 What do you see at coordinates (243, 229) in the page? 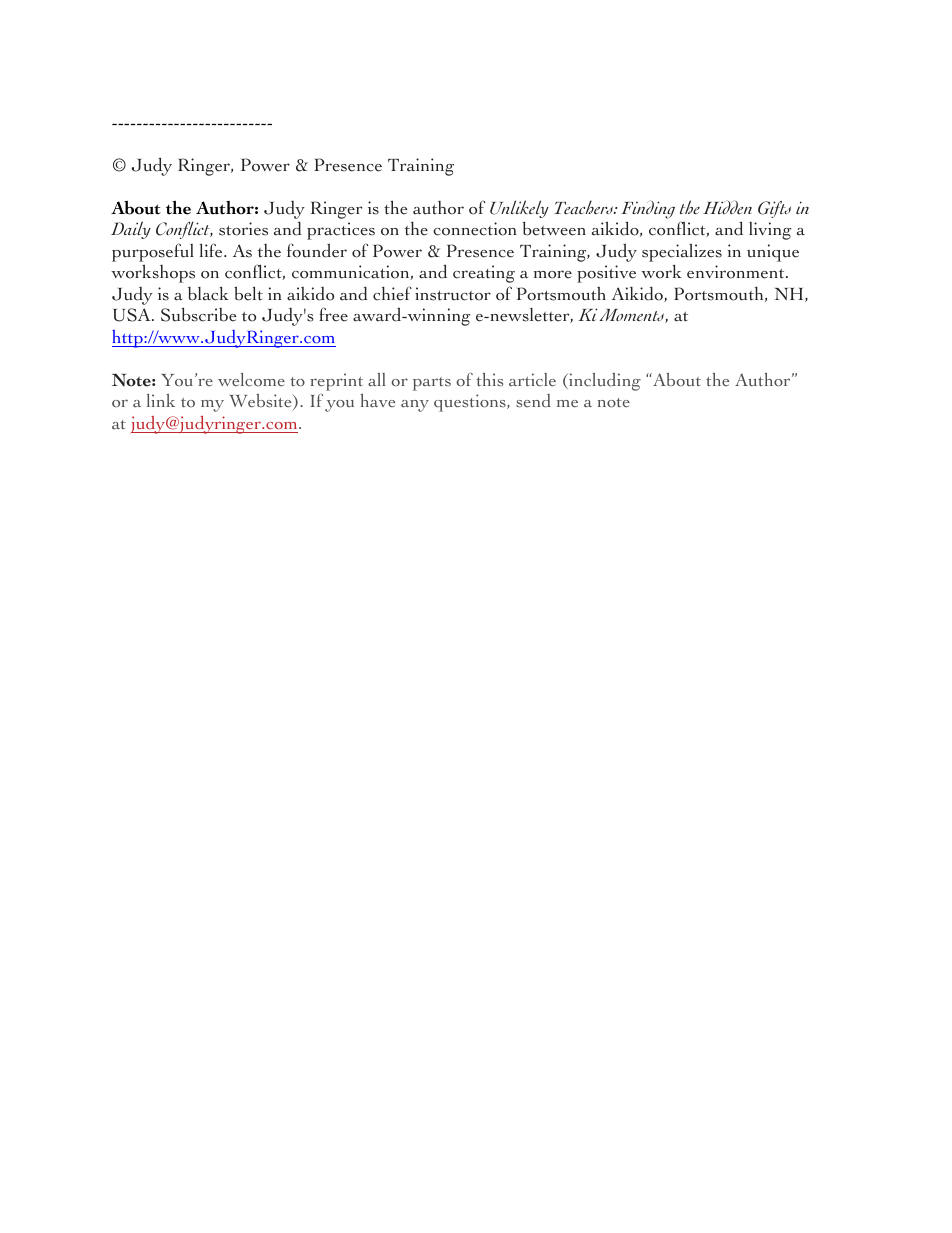
I see `stories` at bounding box center [243, 229].
